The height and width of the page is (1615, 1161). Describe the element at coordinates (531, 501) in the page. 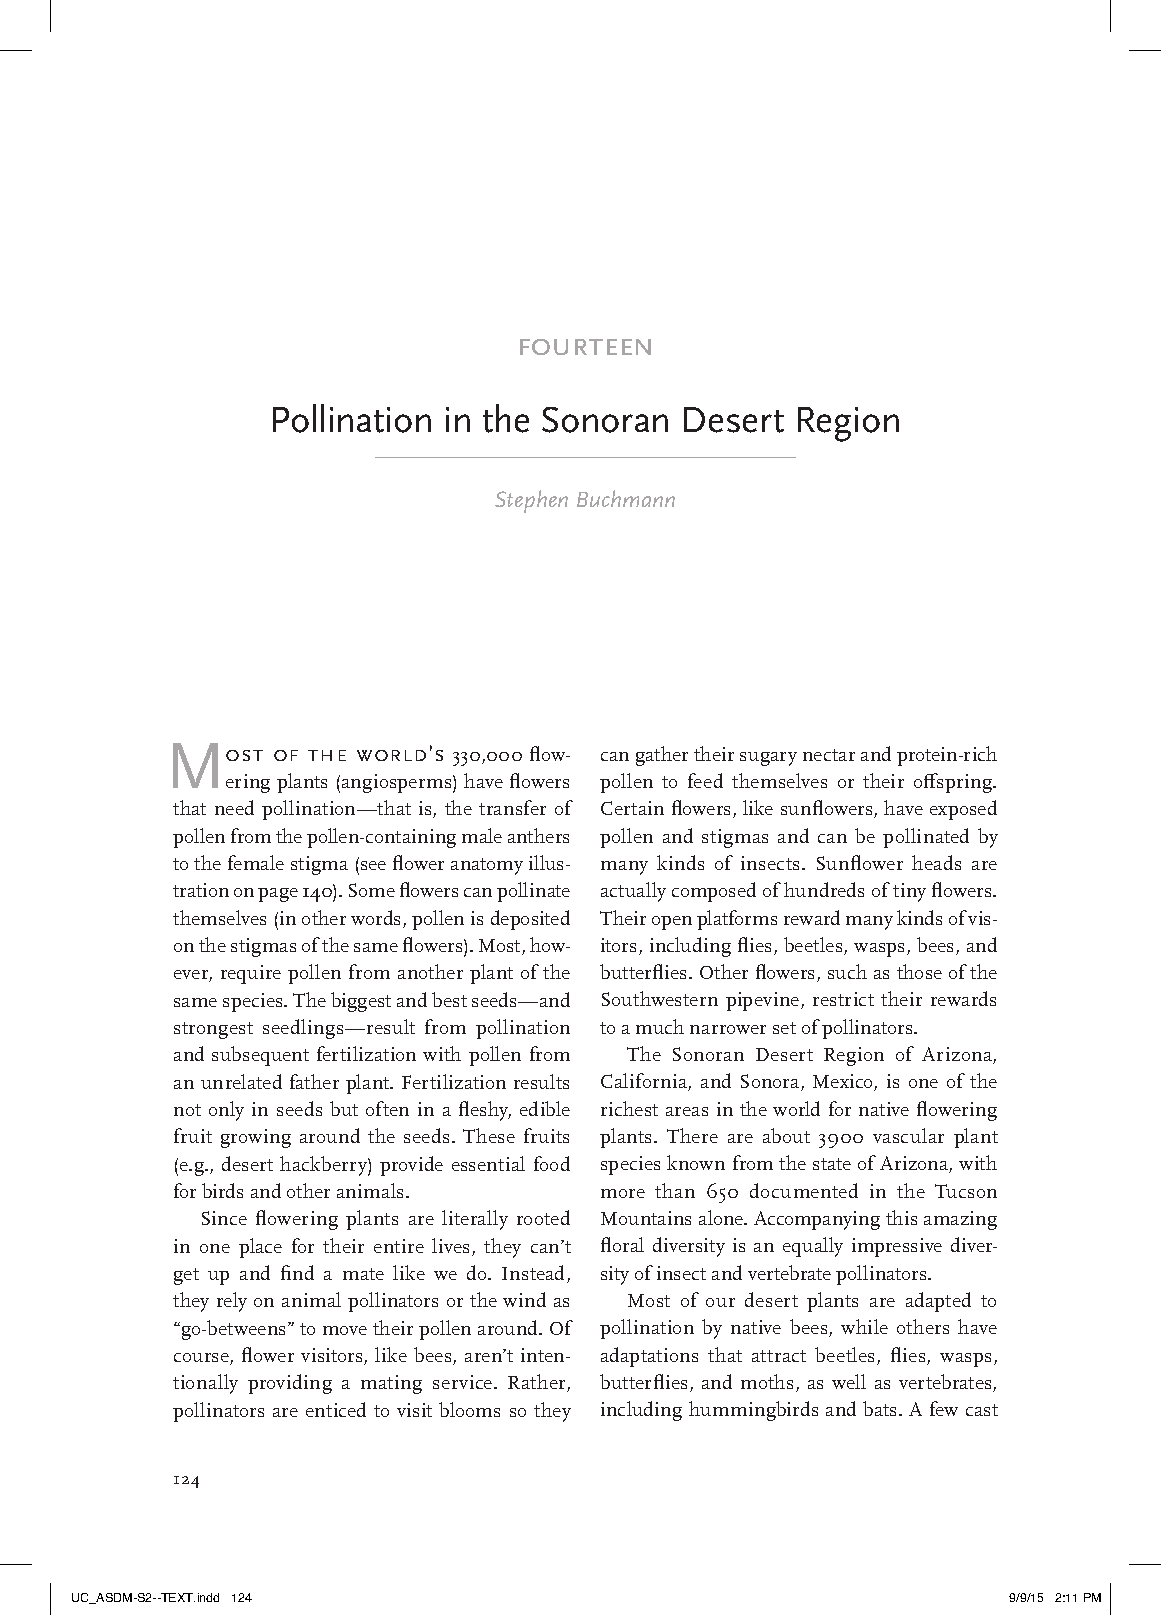

I see `Stephen` at that location.
